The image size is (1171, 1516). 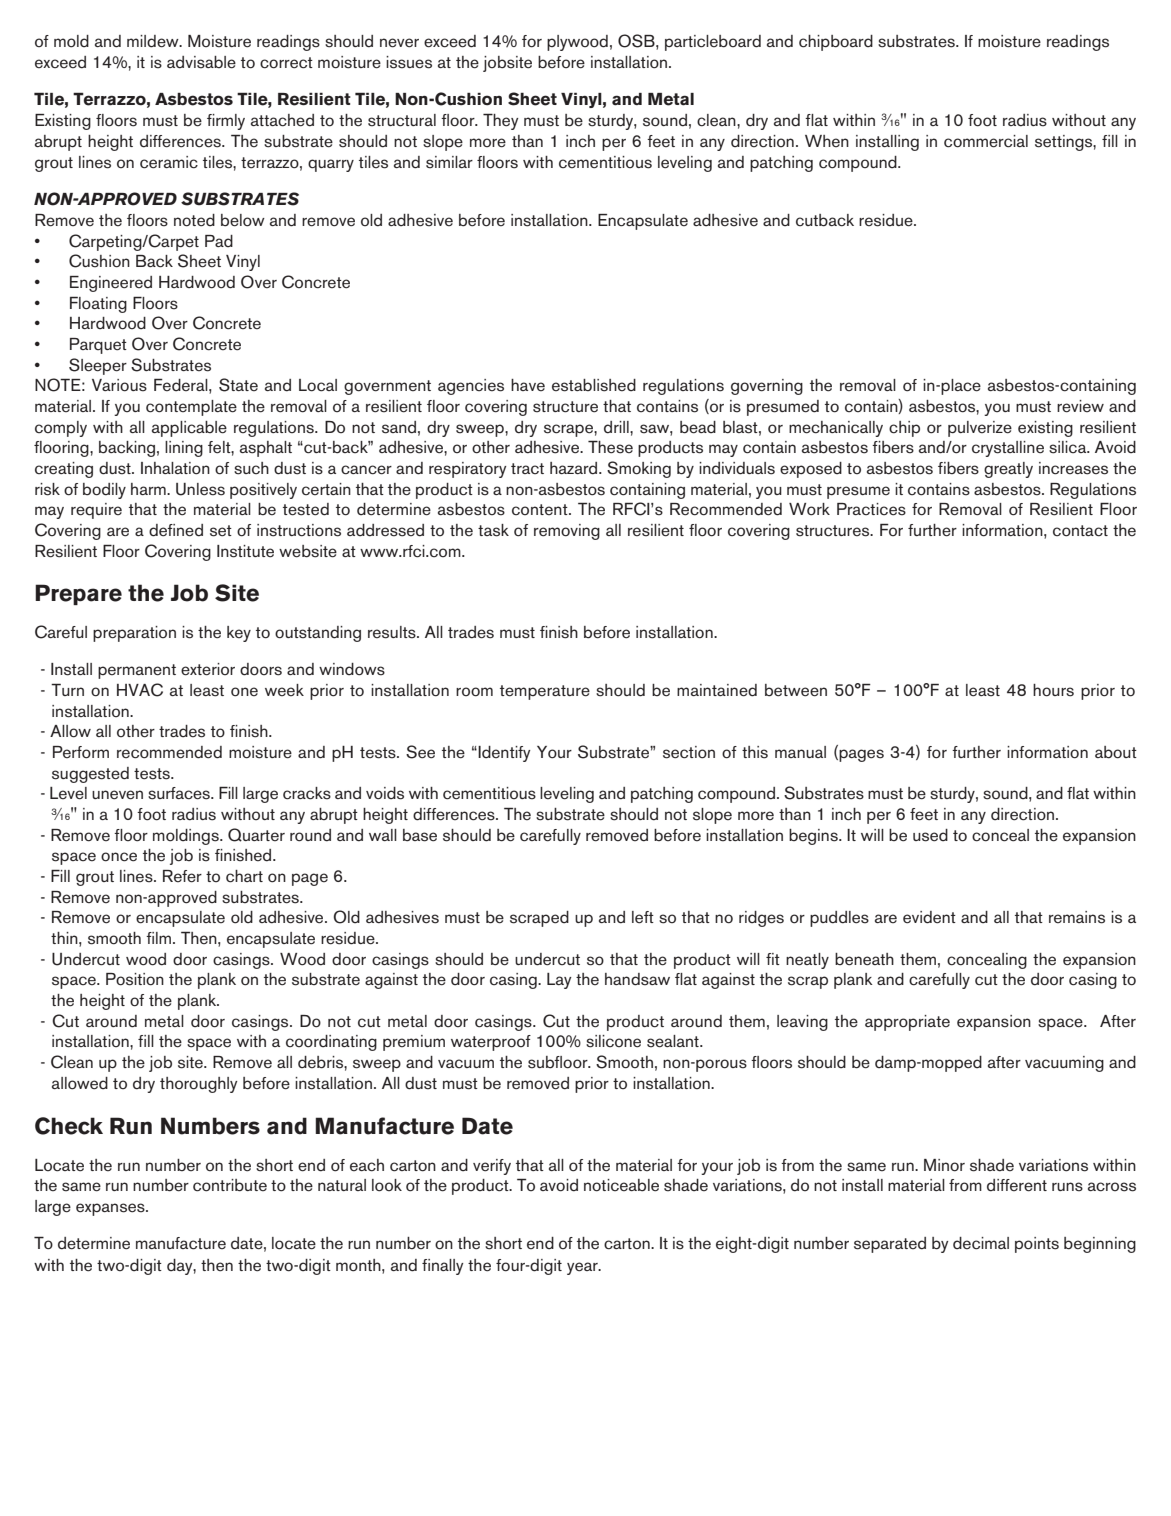 I want to click on hours, so click(x=1053, y=690).
